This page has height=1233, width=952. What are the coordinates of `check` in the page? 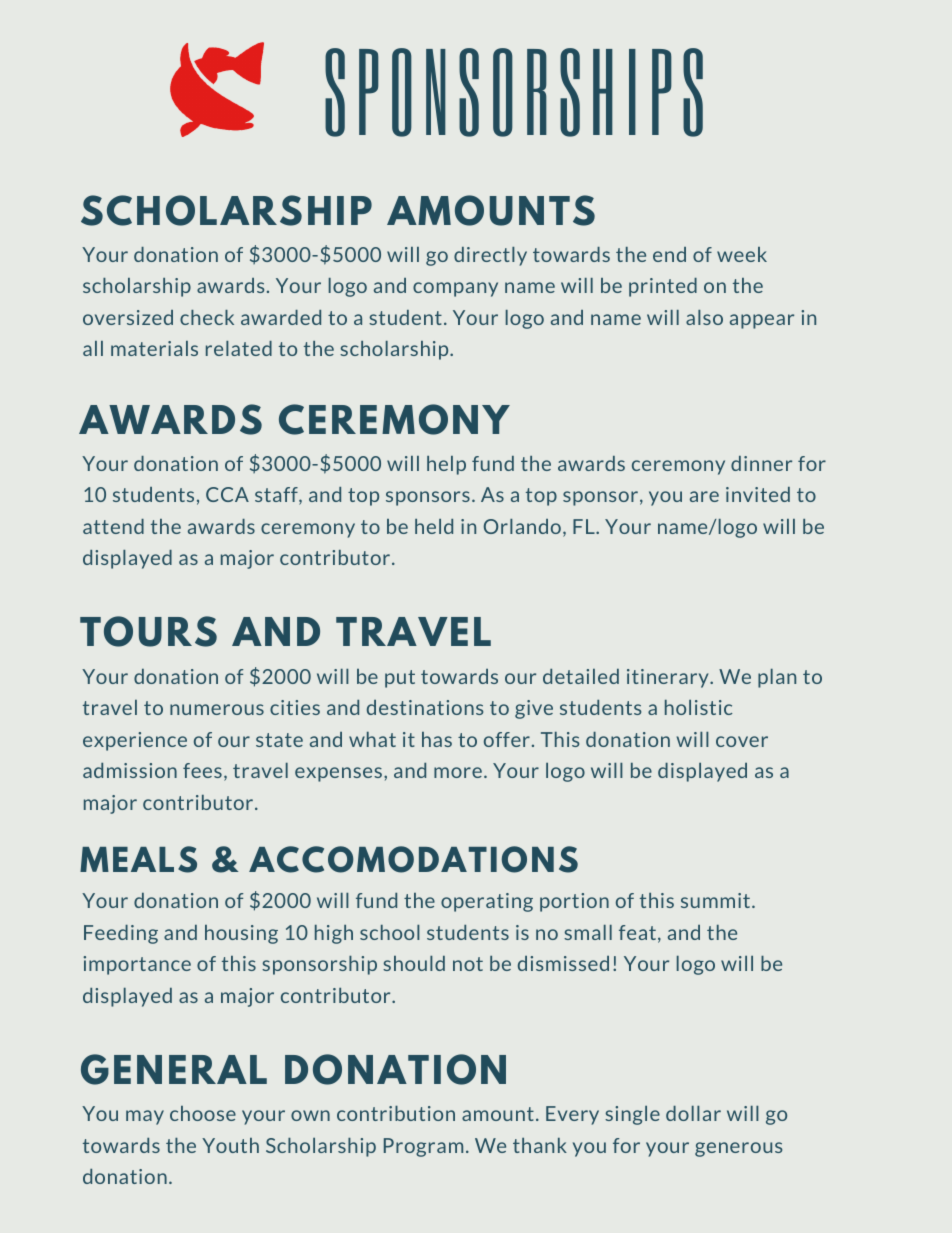 It's located at (207, 317).
